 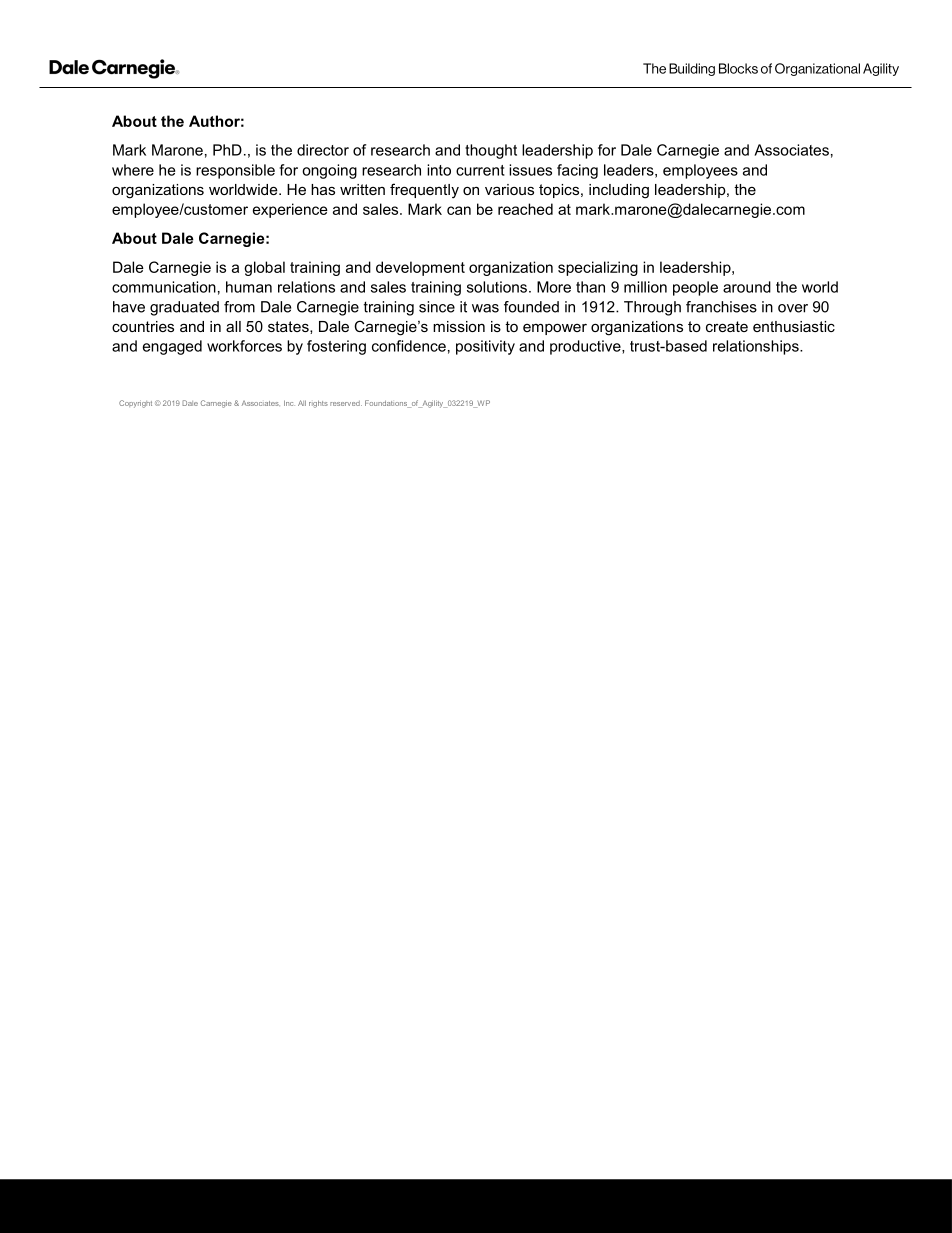 I want to click on can, so click(x=459, y=210).
